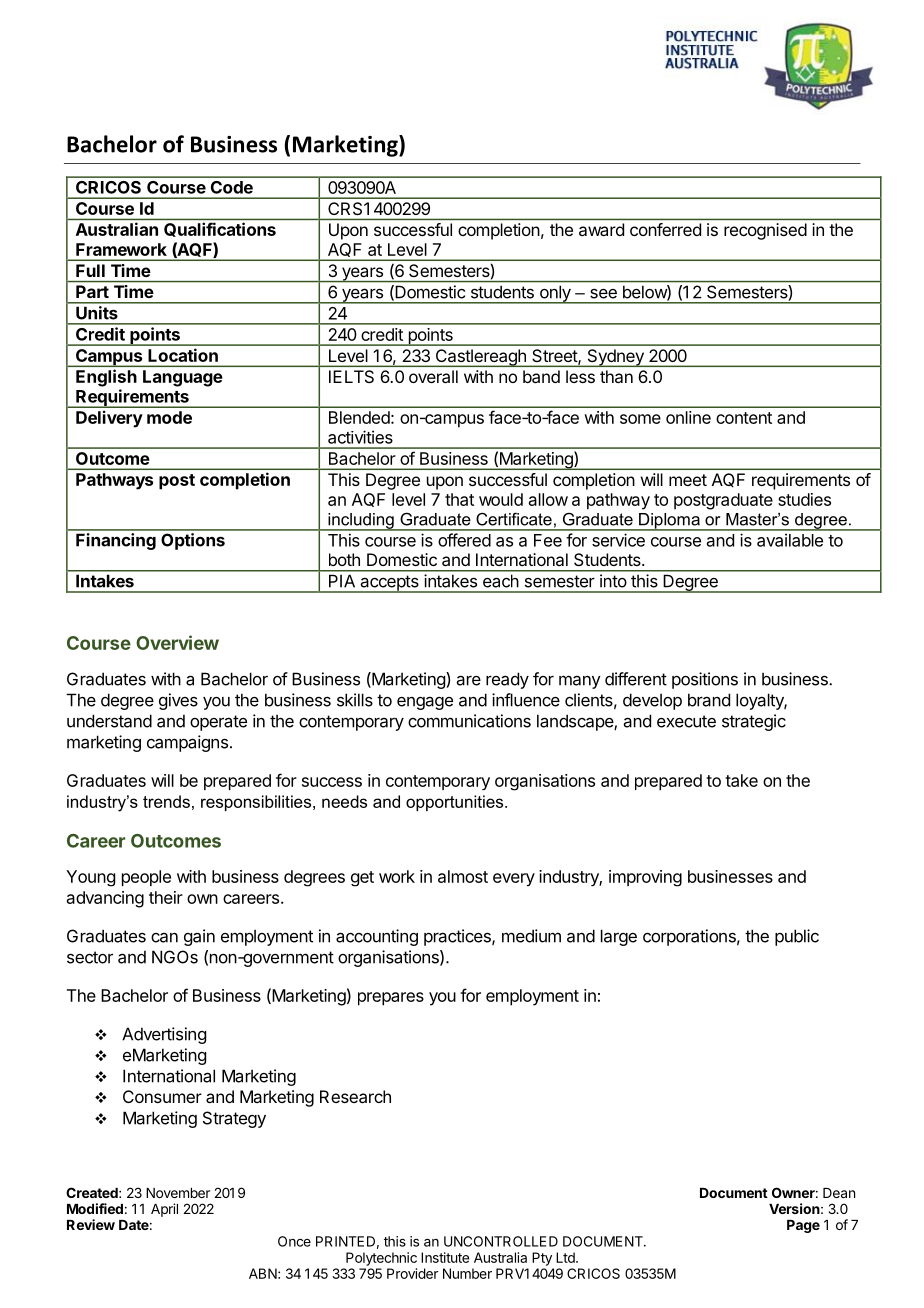 The image size is (924, 1308). Describe the element at coordinates (645, 878) in the page. I see `improving` at that location.
